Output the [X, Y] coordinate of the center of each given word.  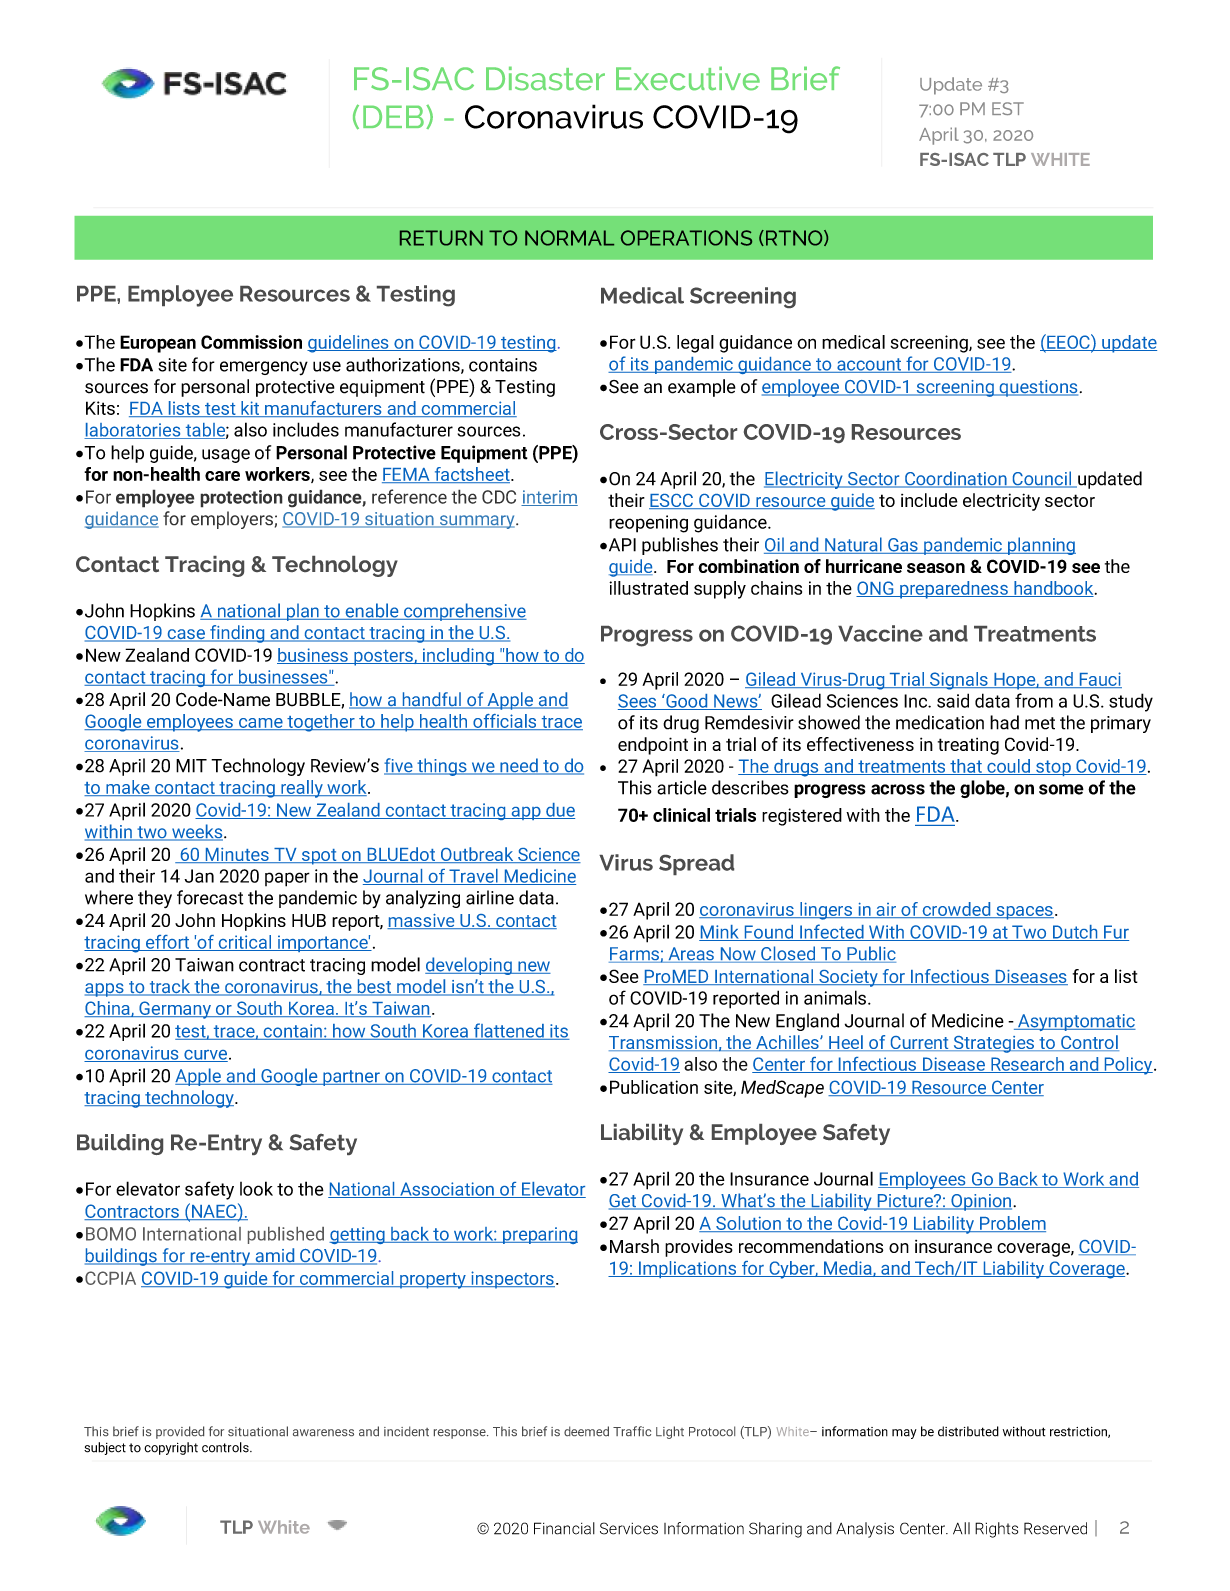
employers [232, 520]
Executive [688, 78]
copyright [171, 1448]
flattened [509, 1031]
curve [205, 1056]
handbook [1054, 589]
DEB [393, 116]
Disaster [545, 78]
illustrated [648, 588]
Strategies [993, 1044]
